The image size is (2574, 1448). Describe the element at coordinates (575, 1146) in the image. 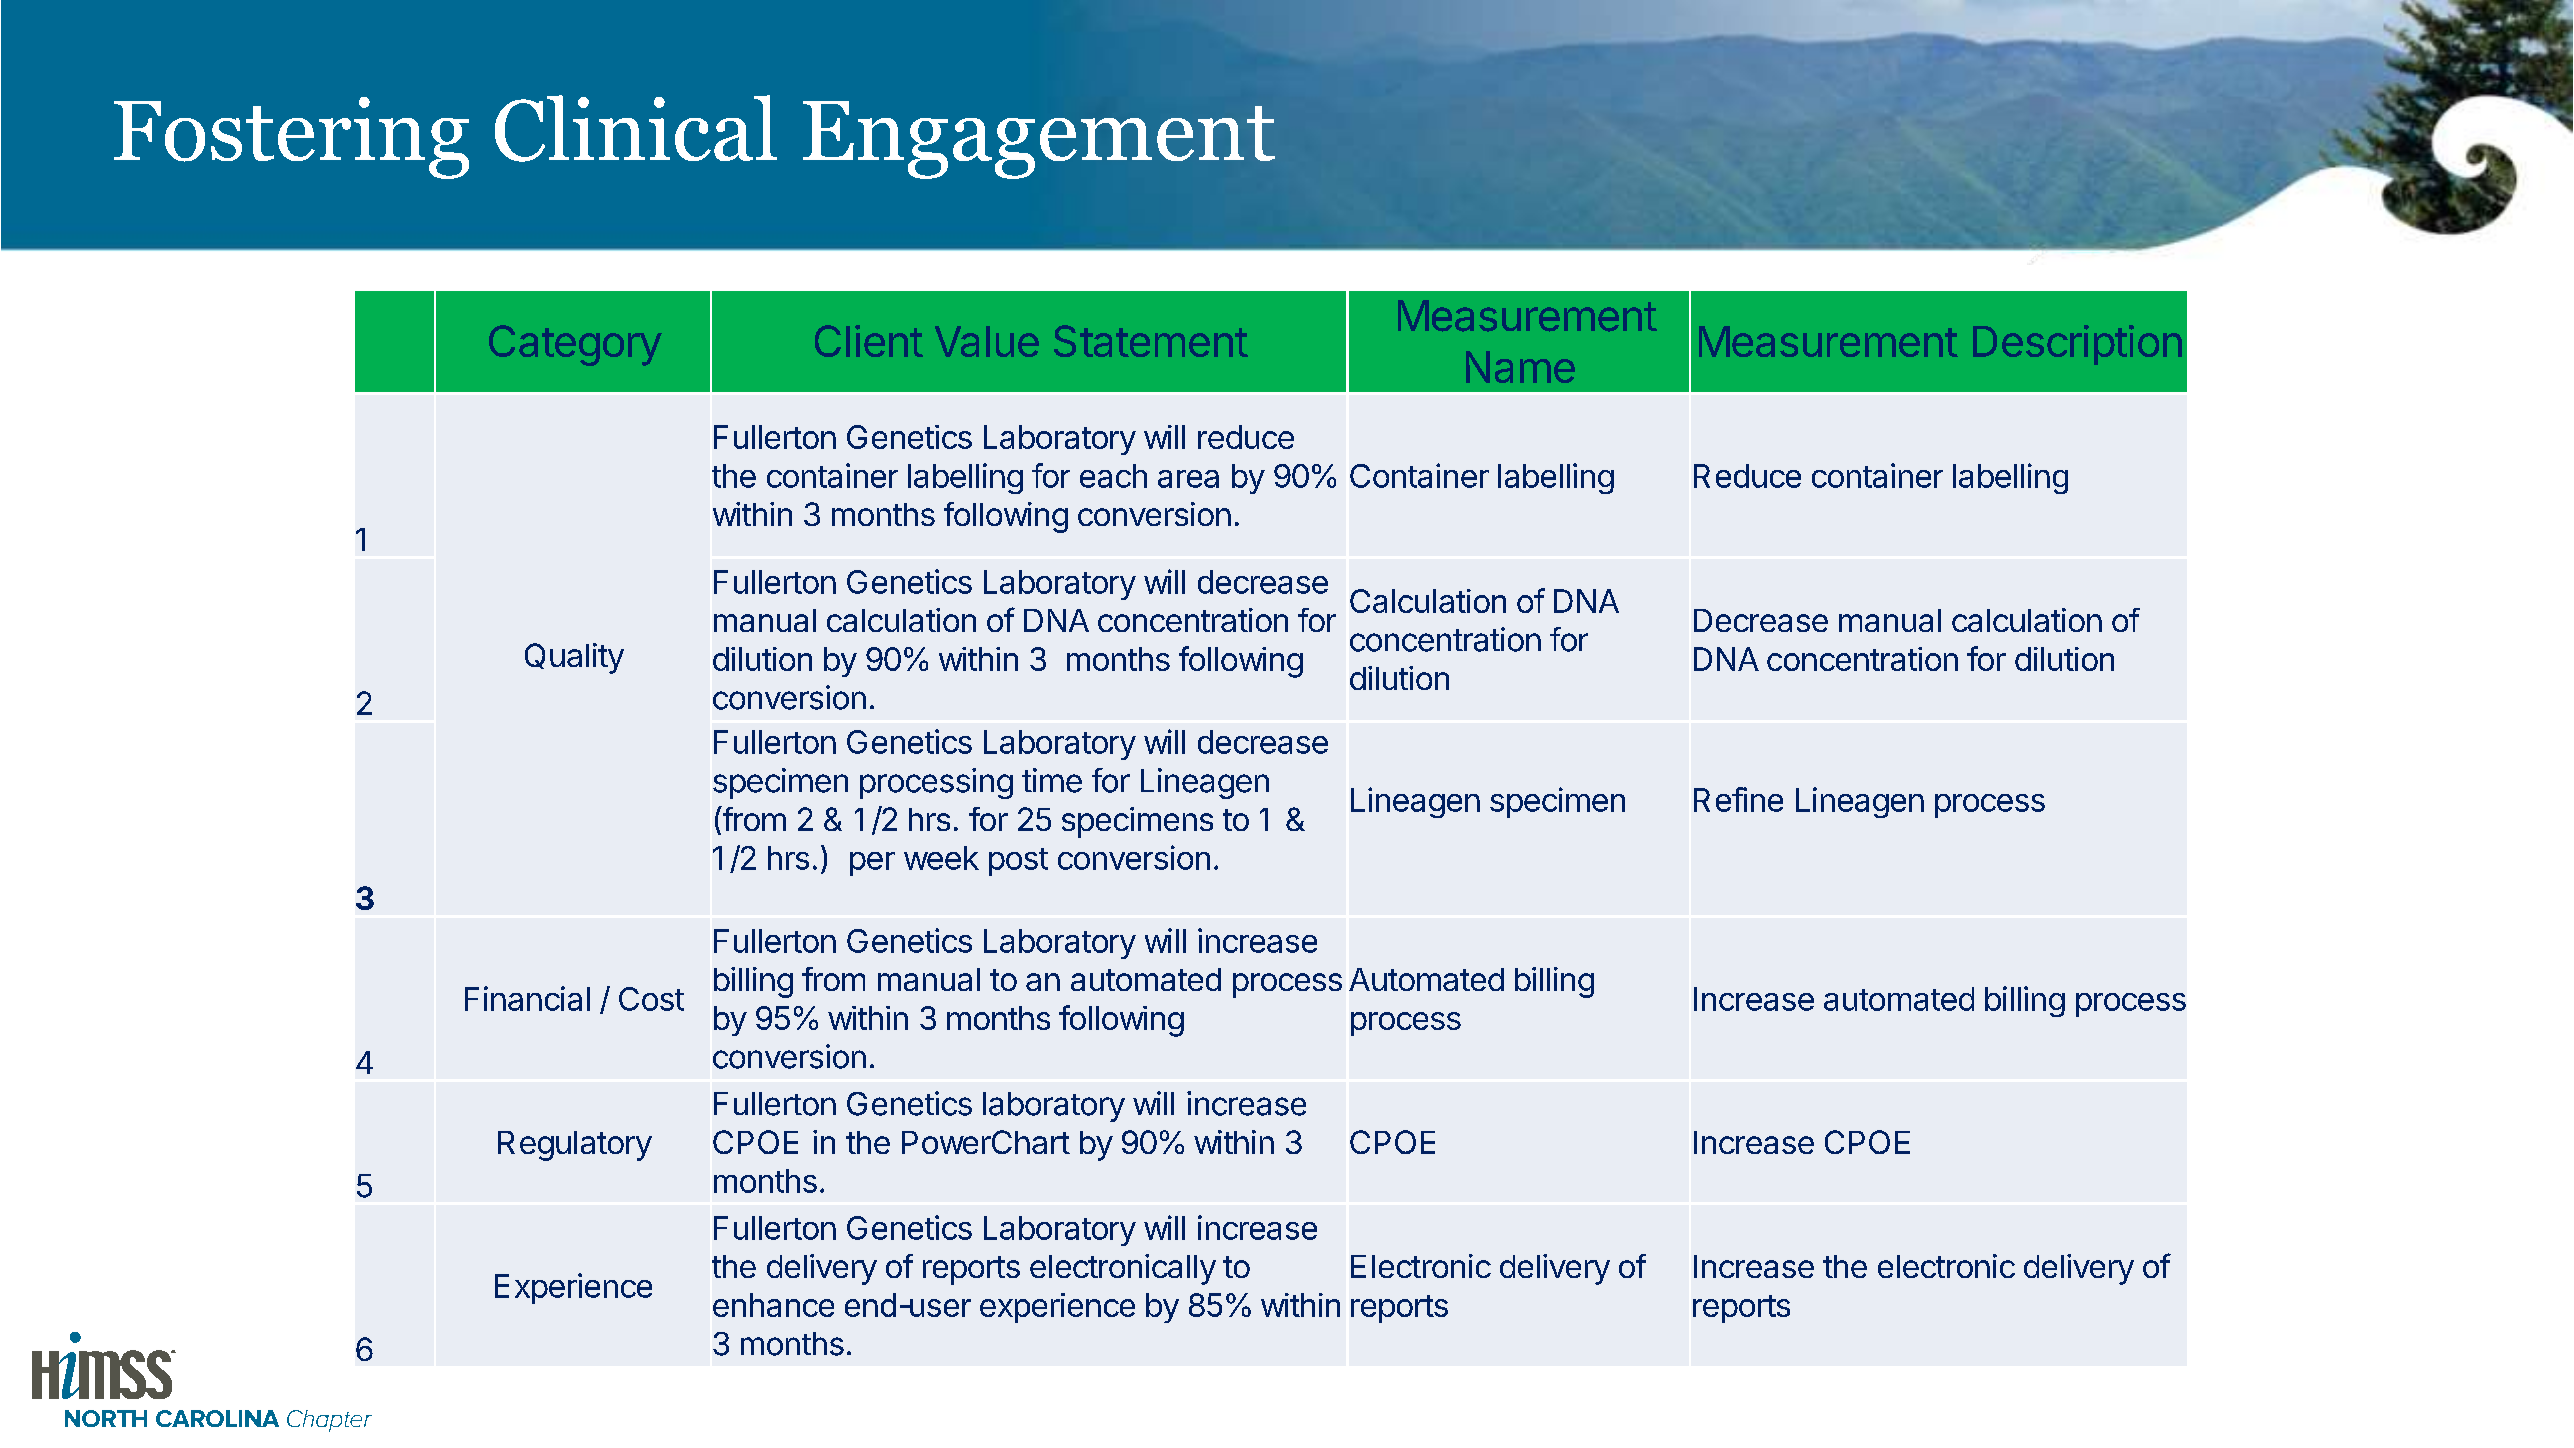

I see `Regulatory` at that location.
